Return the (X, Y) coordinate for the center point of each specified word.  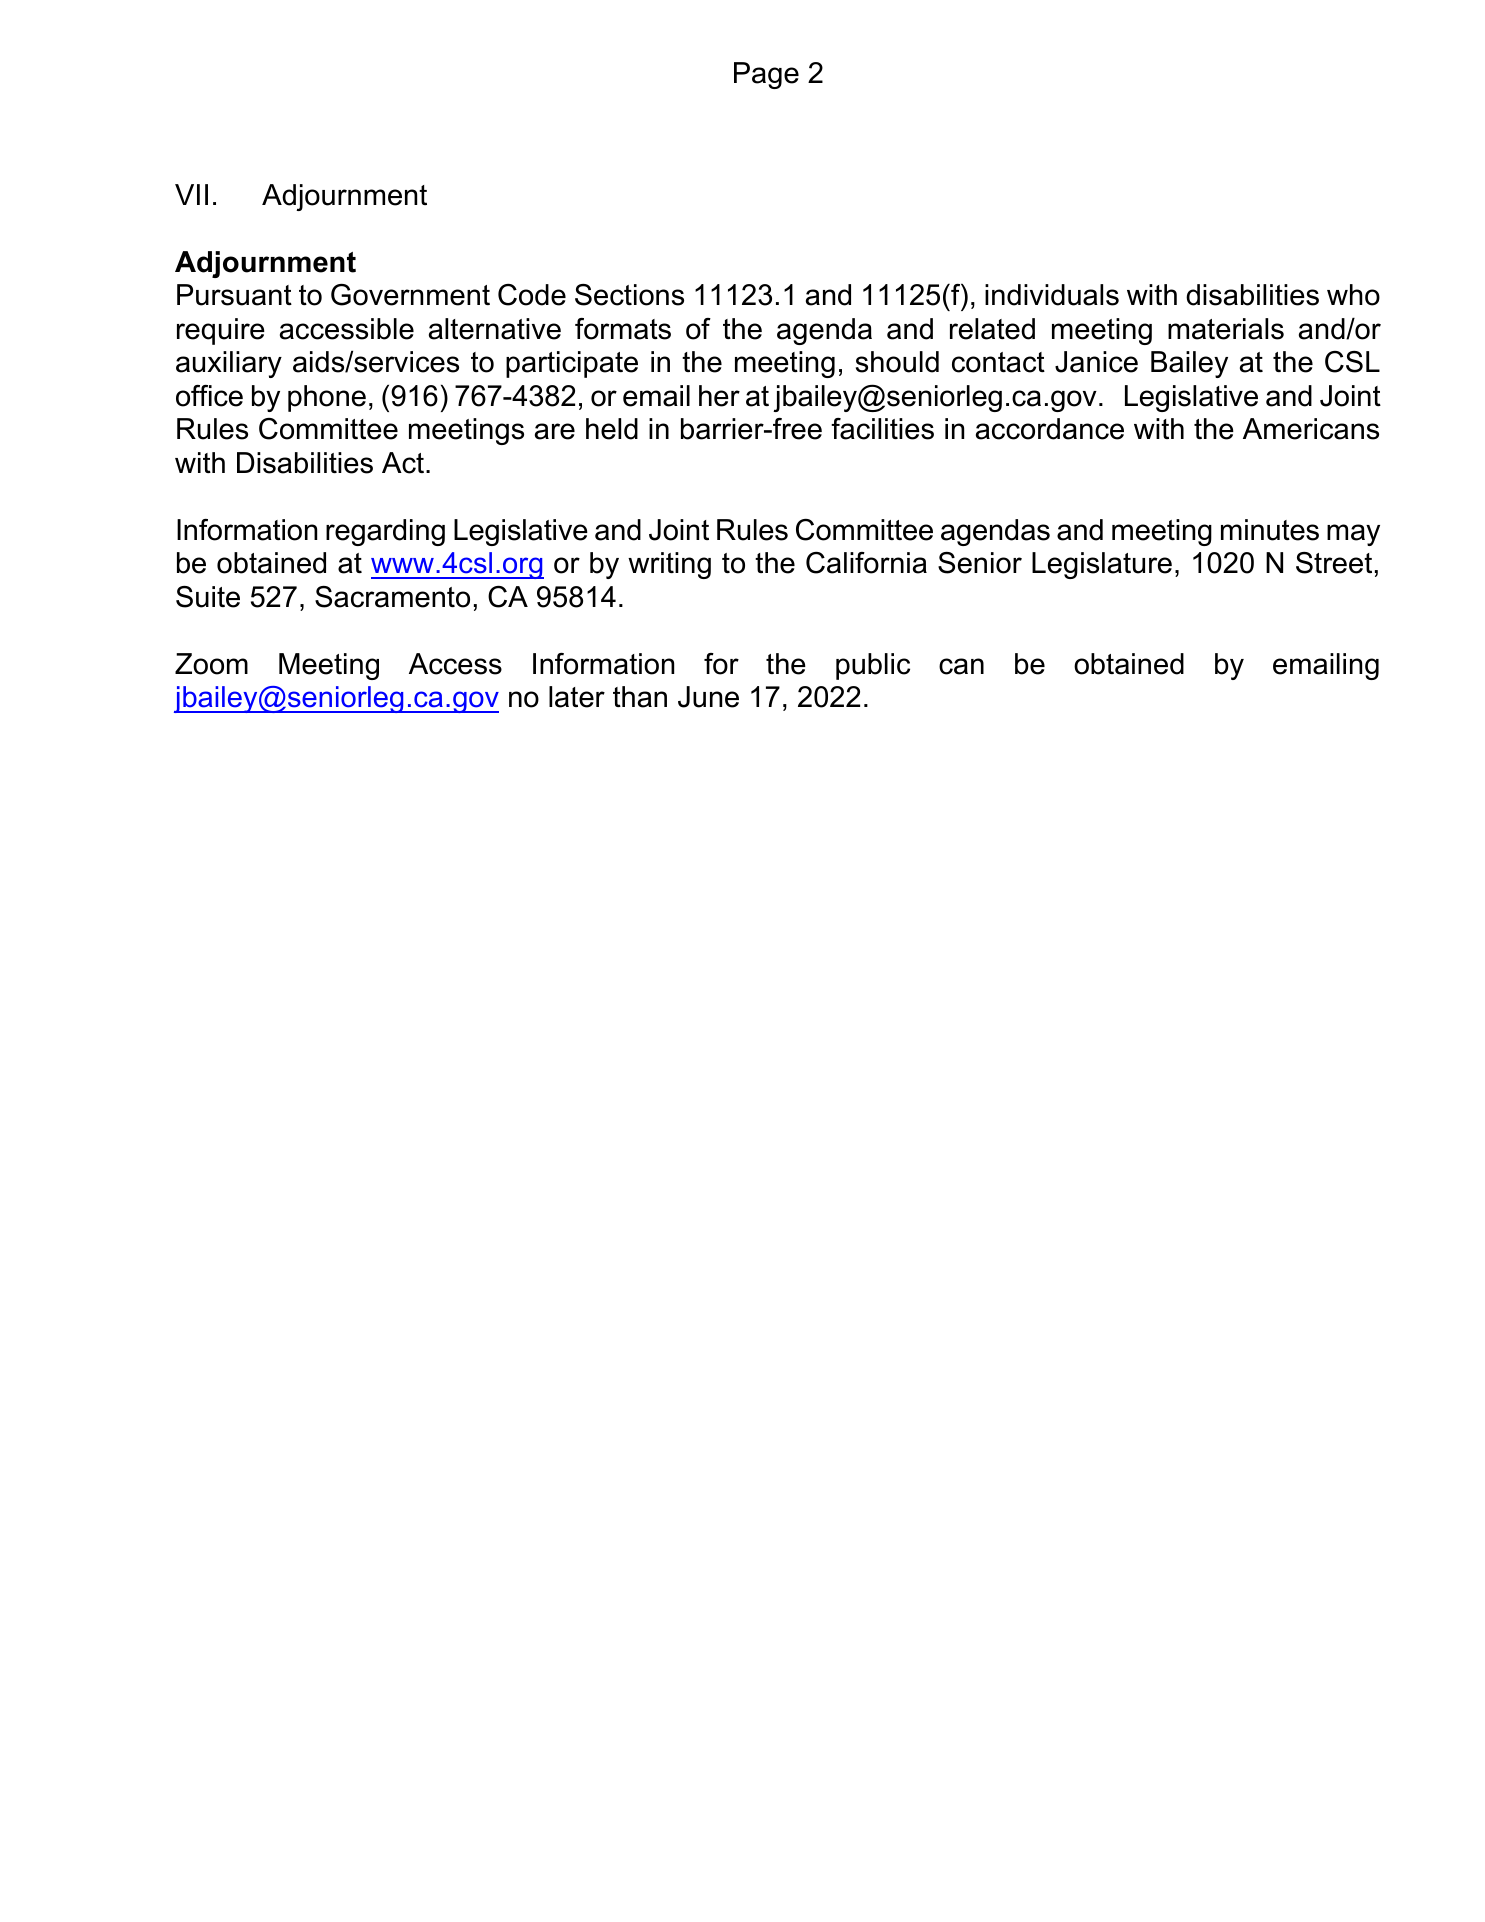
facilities (882, 429)
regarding (385, 532)
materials (1226, 329)
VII (191, 194)
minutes (1270, 530)
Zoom (211, 664)
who (1353, 295)
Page (766, 75)
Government (410, 295)
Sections (629, 295)
